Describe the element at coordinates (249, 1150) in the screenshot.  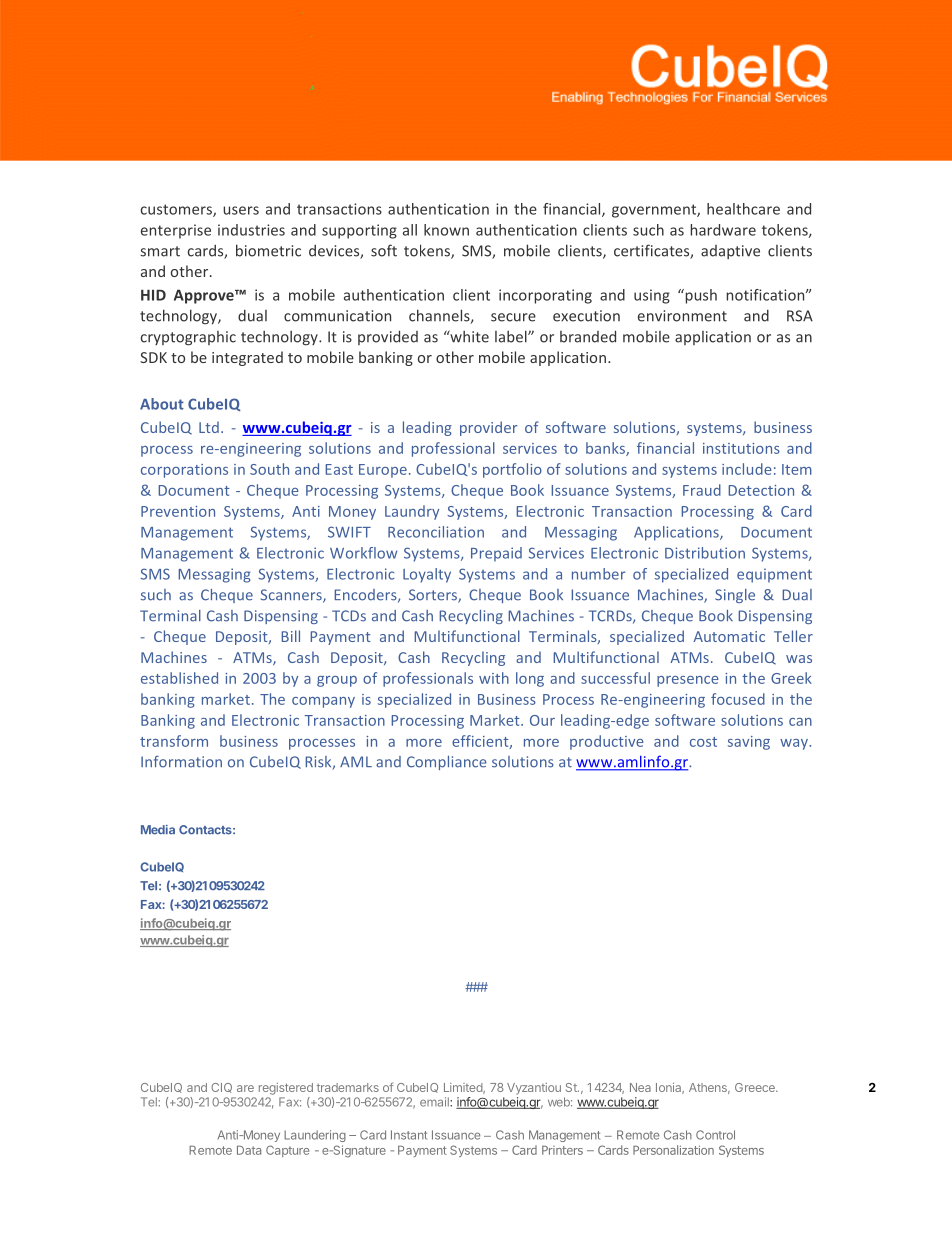
I see `Data` at that location.
